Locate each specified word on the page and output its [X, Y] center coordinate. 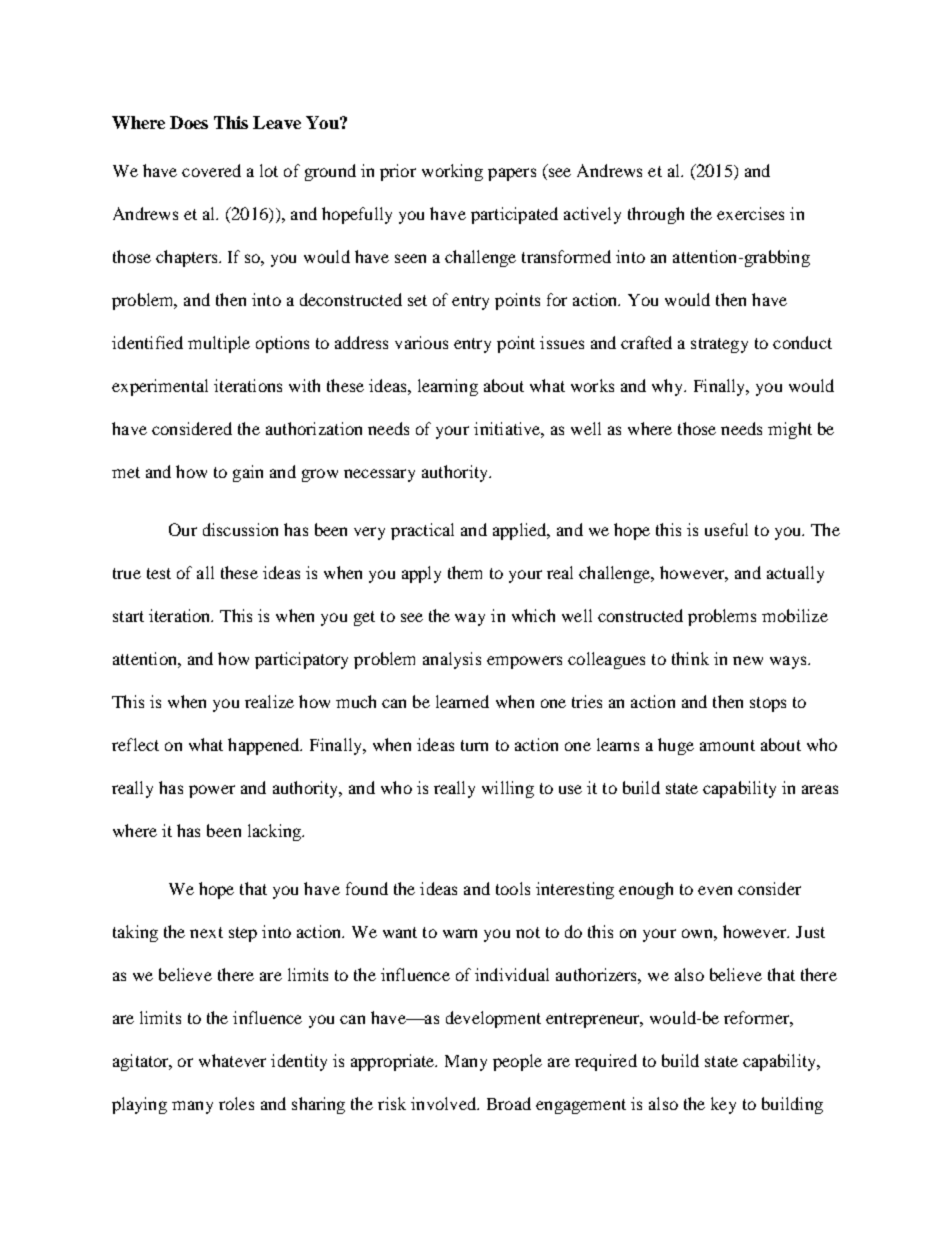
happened [265, 746]
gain [248, 473]
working [452, 172]
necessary [379, 475]
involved [445, 1103]
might [790, 430]
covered [211, 170]
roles [236, 1103]
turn [474, 745]
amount [727, 745]
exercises [750, 213]
